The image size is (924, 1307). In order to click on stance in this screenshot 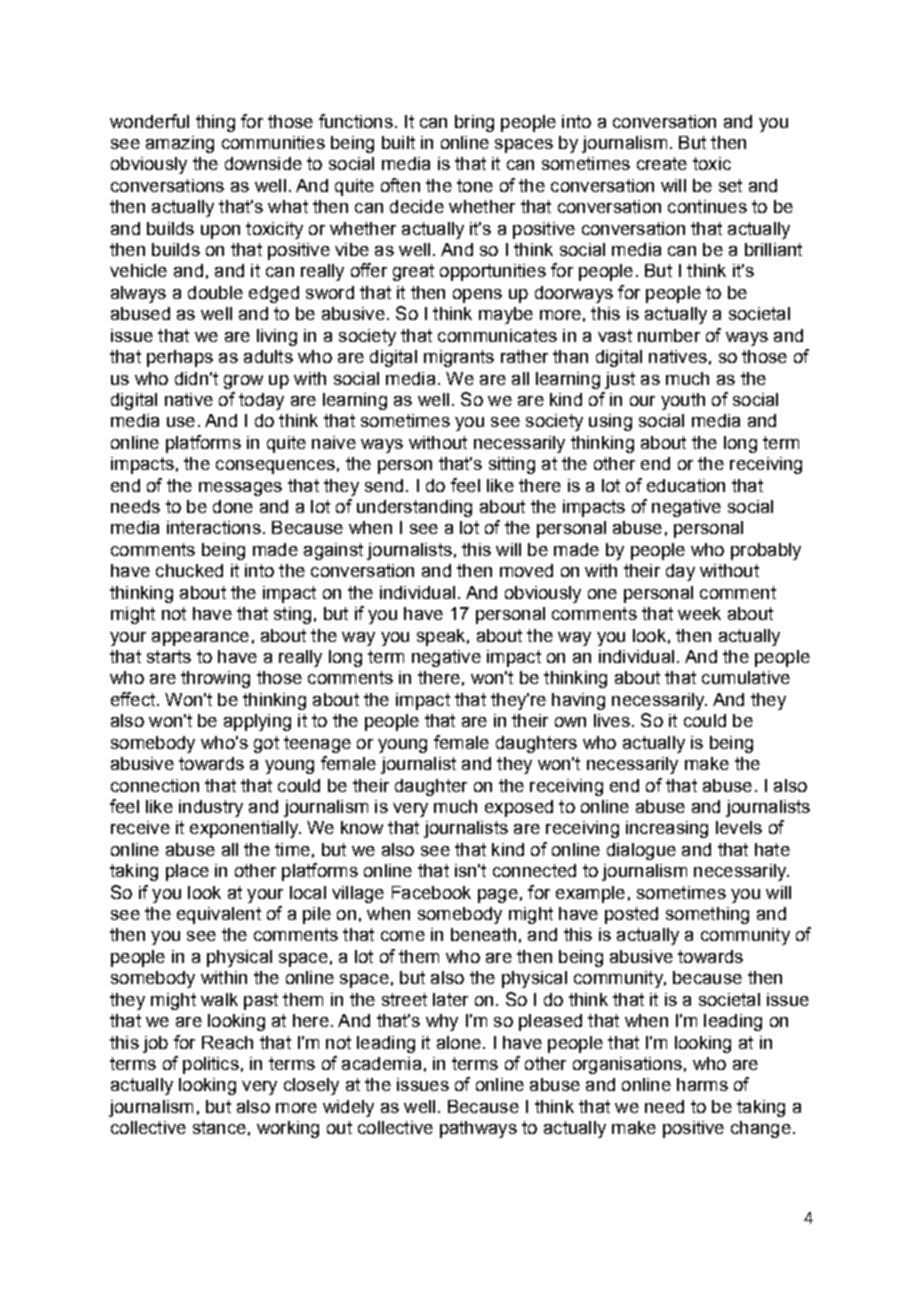, I will do `click(219, 1127)`.
